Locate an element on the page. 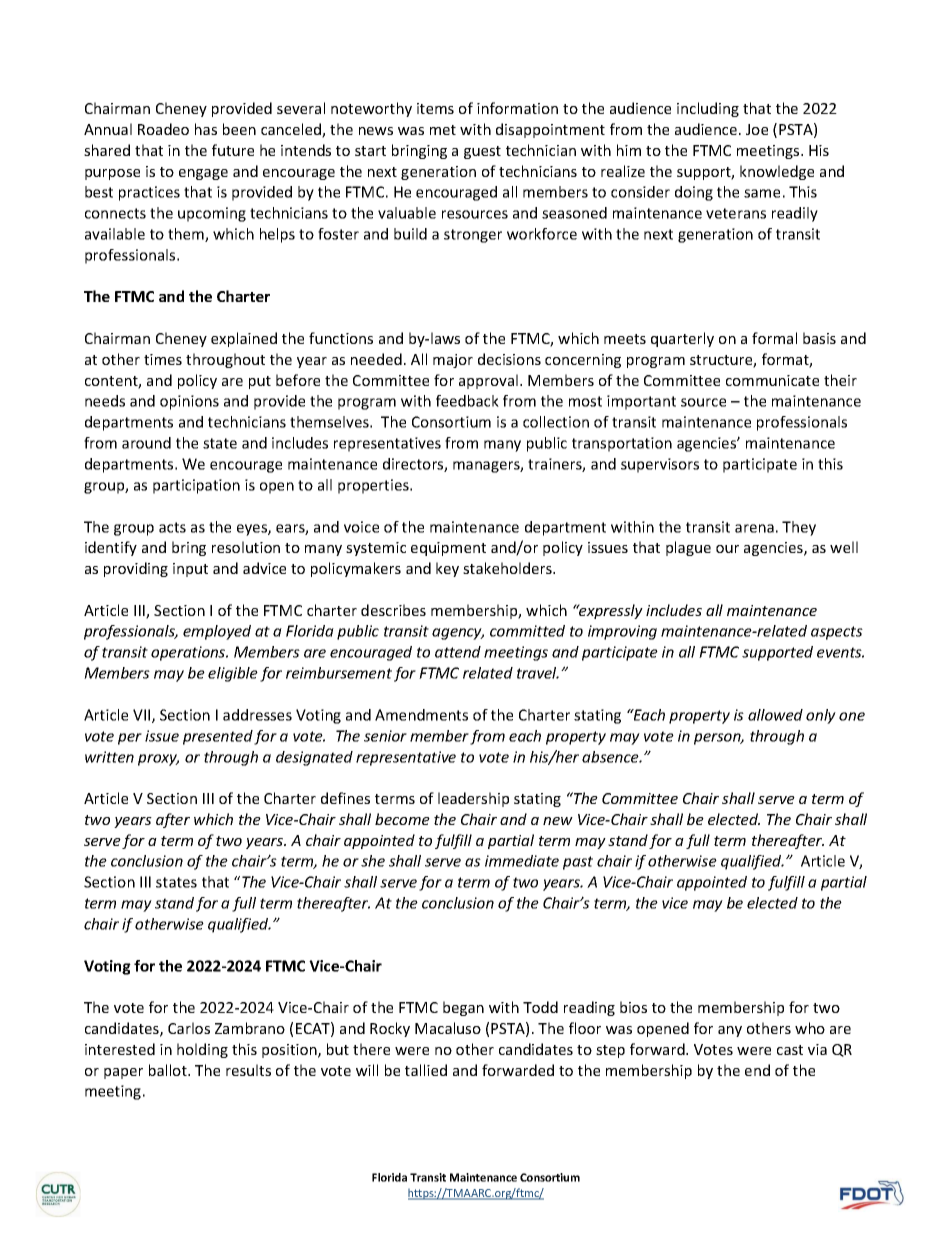 Image resolution: width=952 pixels, height=1233 pixels. key is located at coordinates (447, 569).
